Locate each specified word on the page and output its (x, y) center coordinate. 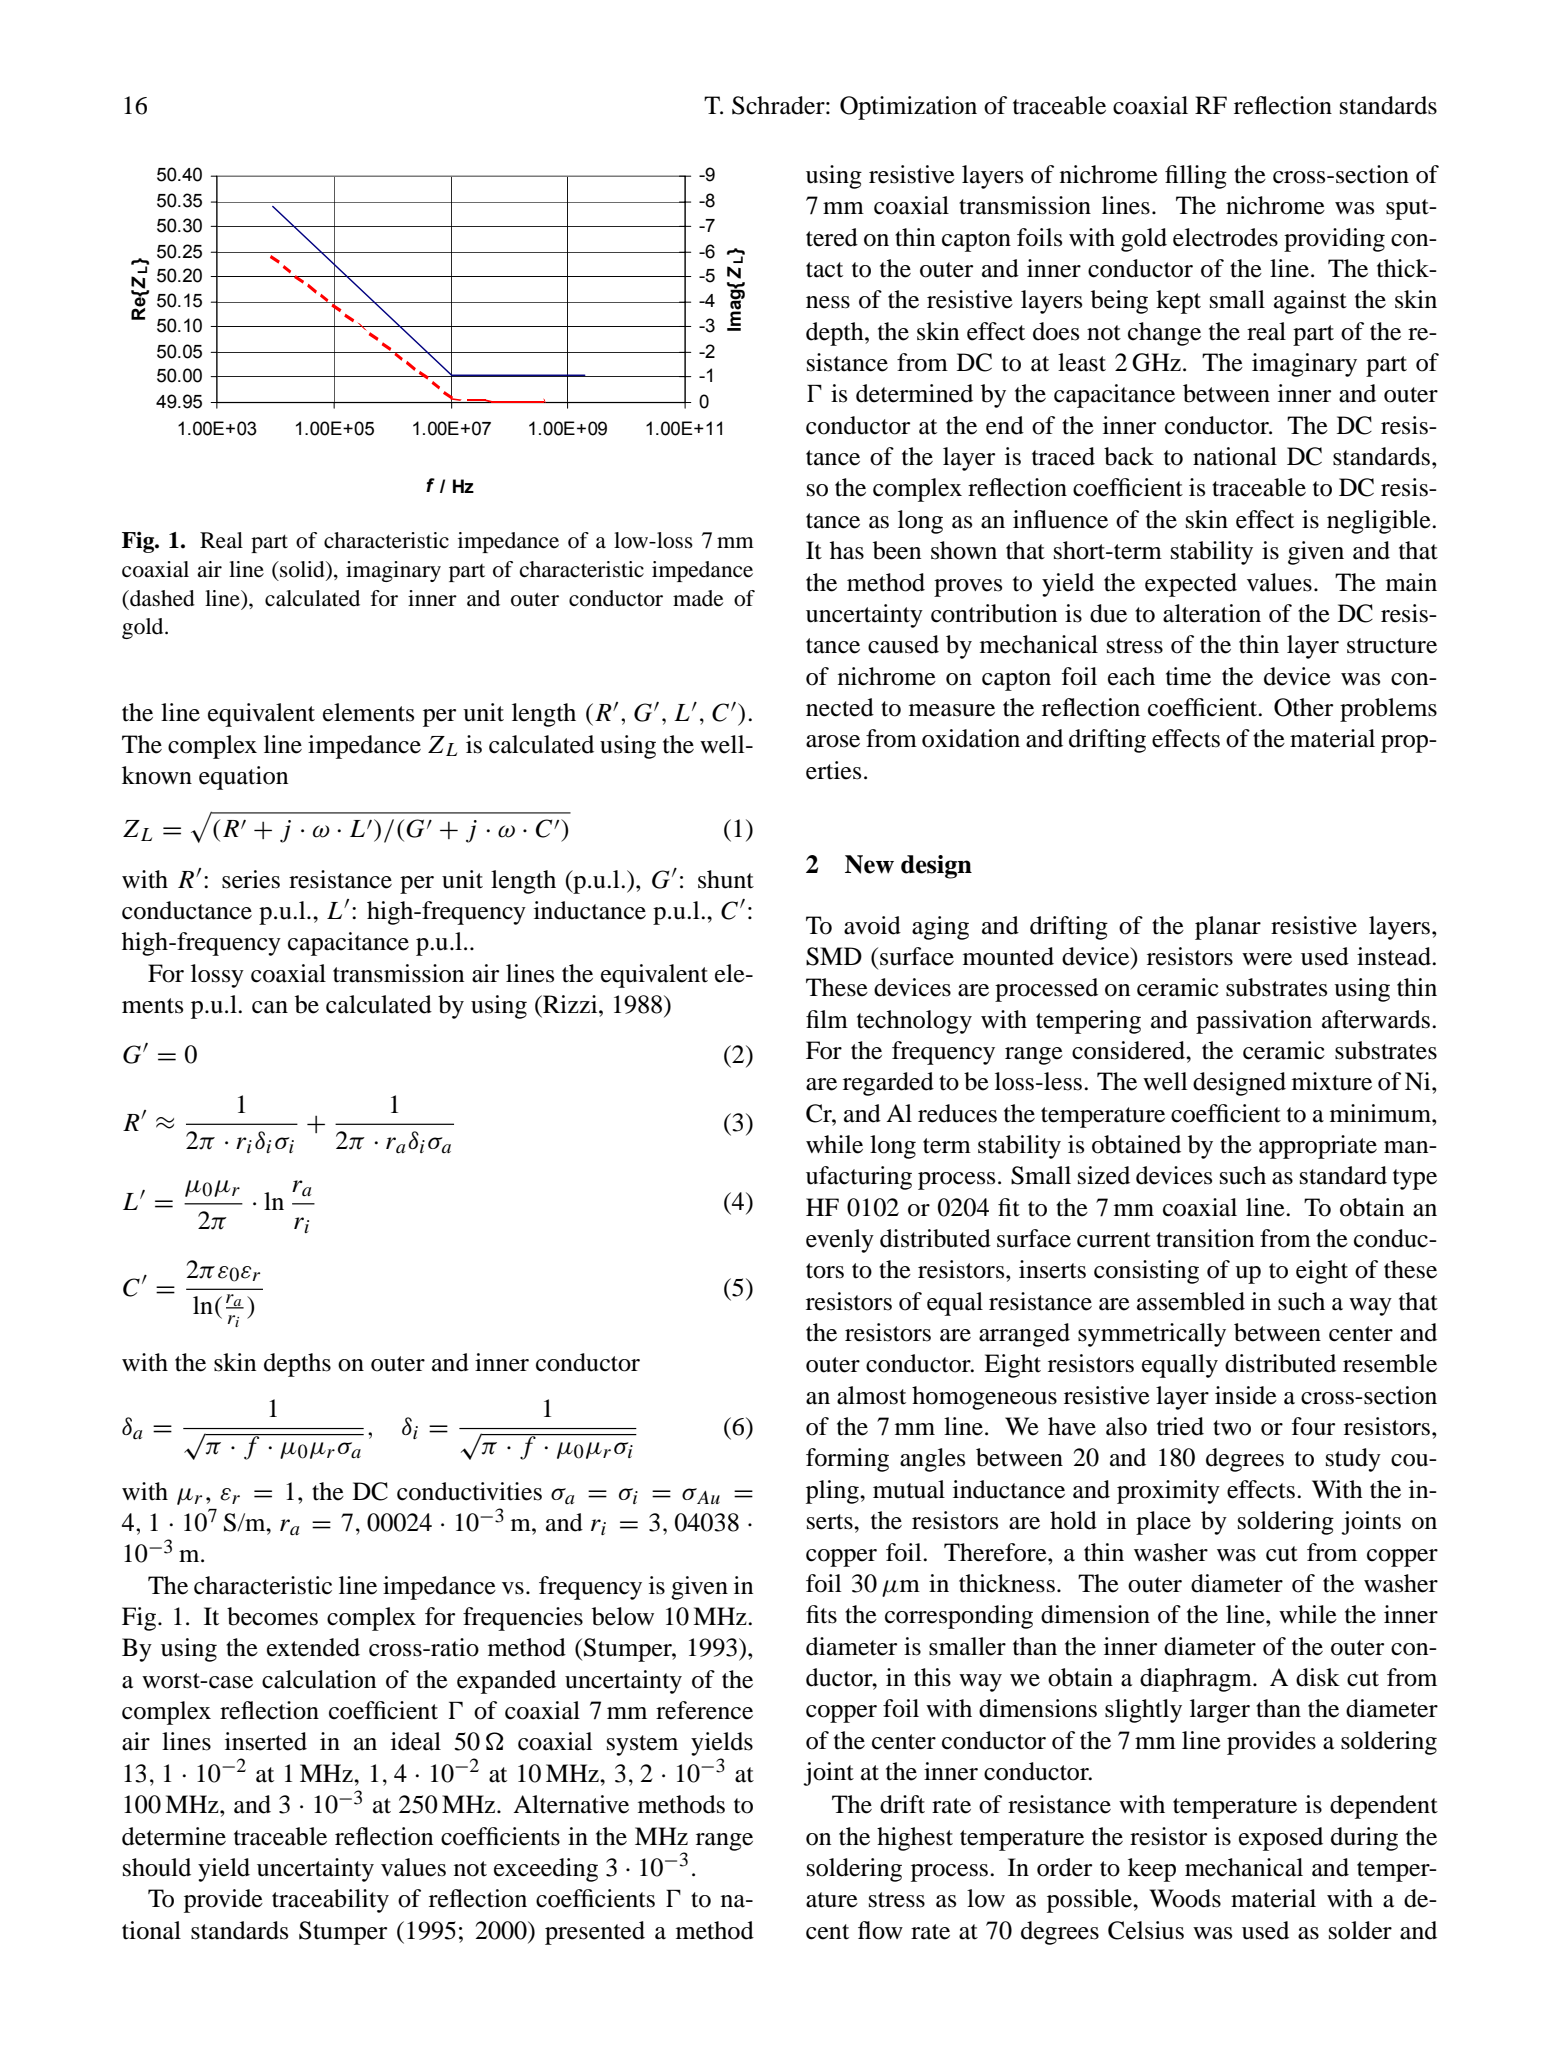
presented (595, 1933)
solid (302, 569)
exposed (1281, 1839)
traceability (330, 1901)
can (270, 1007)
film (827, 1019)
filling (1196, 177)
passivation (1254, 1022)
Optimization (908, 108)
